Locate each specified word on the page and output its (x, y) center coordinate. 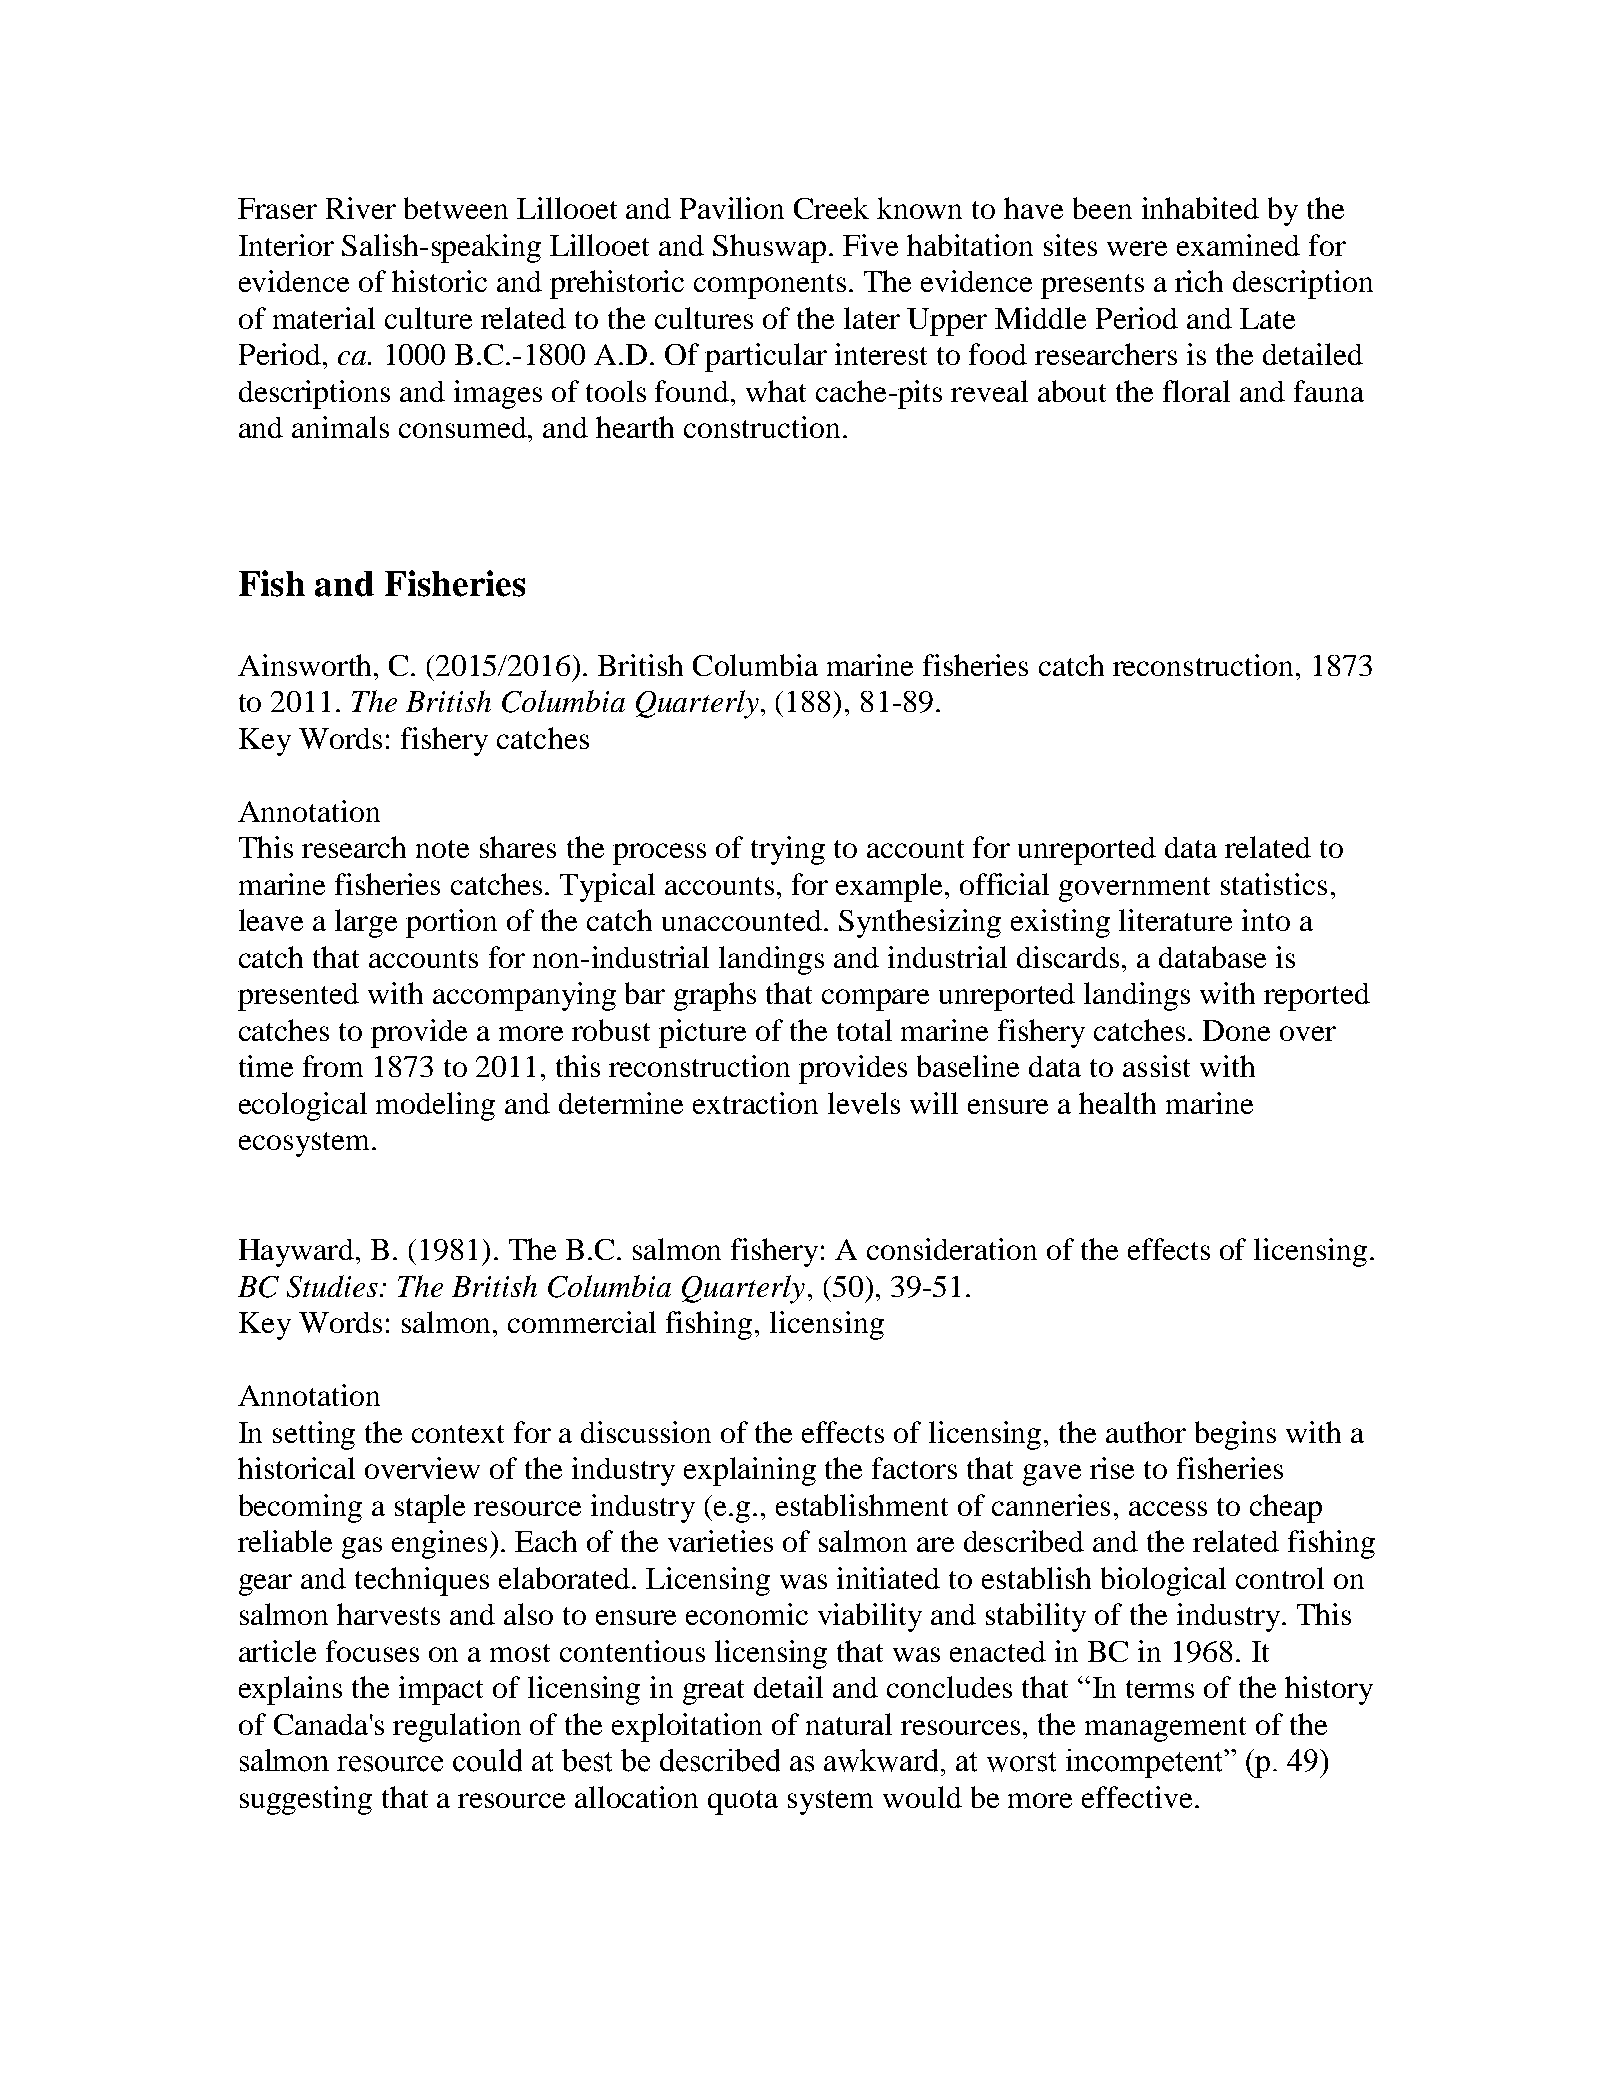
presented (298, 997)
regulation (457, 1727)
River (361, 208)
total (864, 1030)
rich (1199, 281)
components (770, 286)
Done (1236, 1030)
